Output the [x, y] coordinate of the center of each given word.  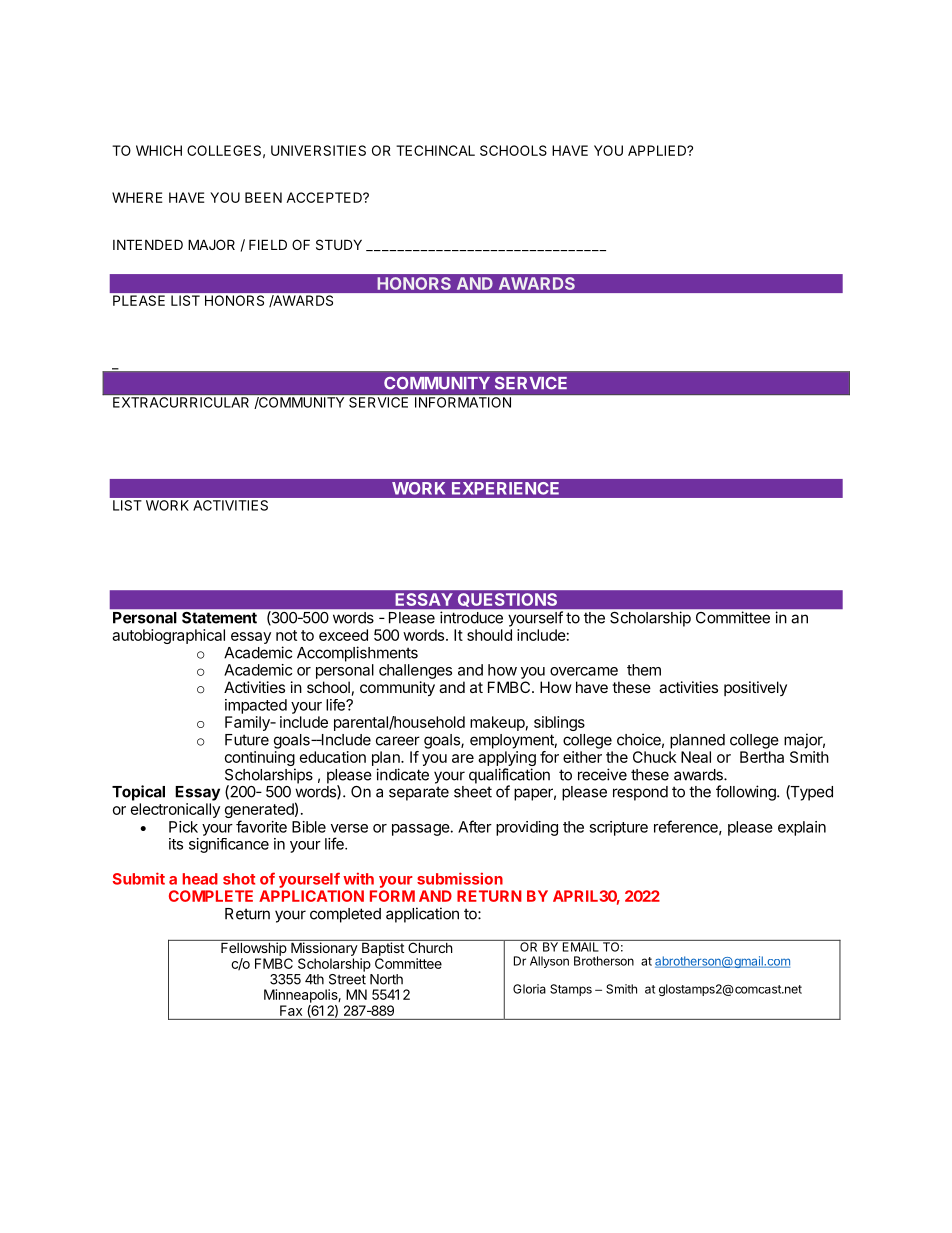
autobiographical [168, 636]
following [747, 793]
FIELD [268, 244]
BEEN [263, 197]
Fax [291, 1010]
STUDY [339, 244]
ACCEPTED [325, 197]
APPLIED [658, 150]
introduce [471, 617]
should [489, 635]
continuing [260, 760]
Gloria [529, 989]
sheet [473, 792]
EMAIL [580, 946]
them [644, 670]
